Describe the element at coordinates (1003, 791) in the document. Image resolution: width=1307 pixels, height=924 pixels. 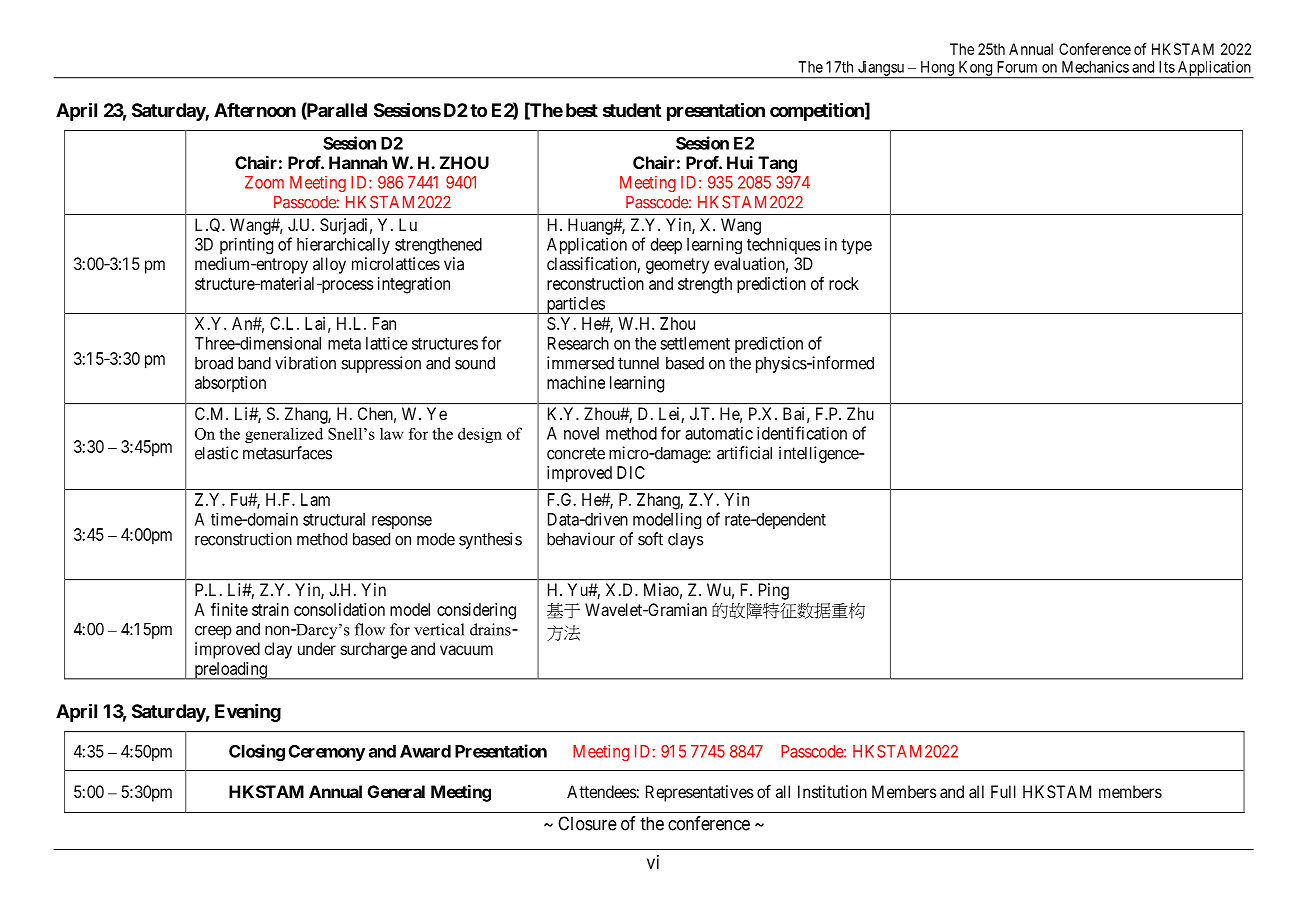
I see `Full` at that location.
